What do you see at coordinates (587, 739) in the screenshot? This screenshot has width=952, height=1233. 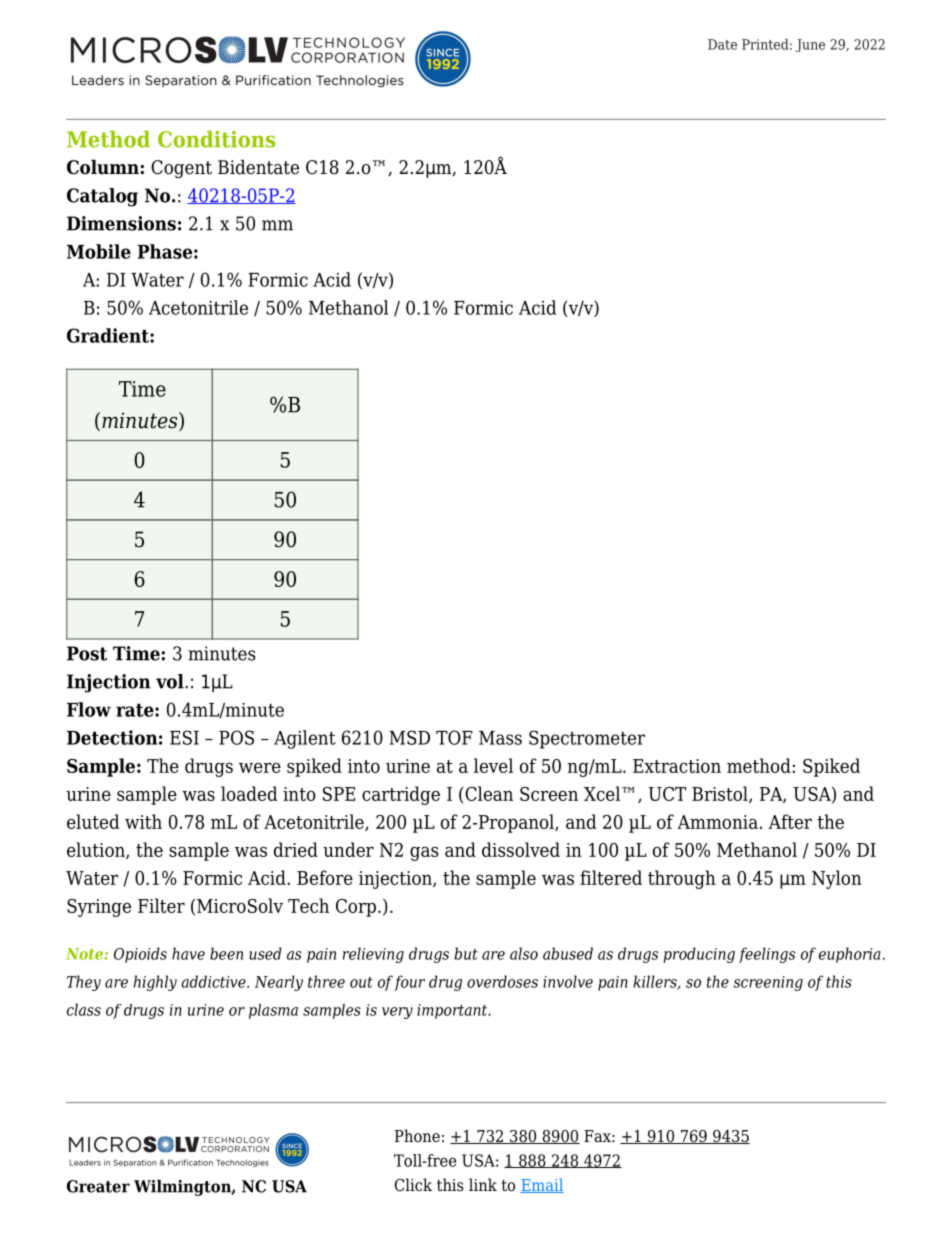 I see `Spectrometer` at bounding box center [587, 739].
